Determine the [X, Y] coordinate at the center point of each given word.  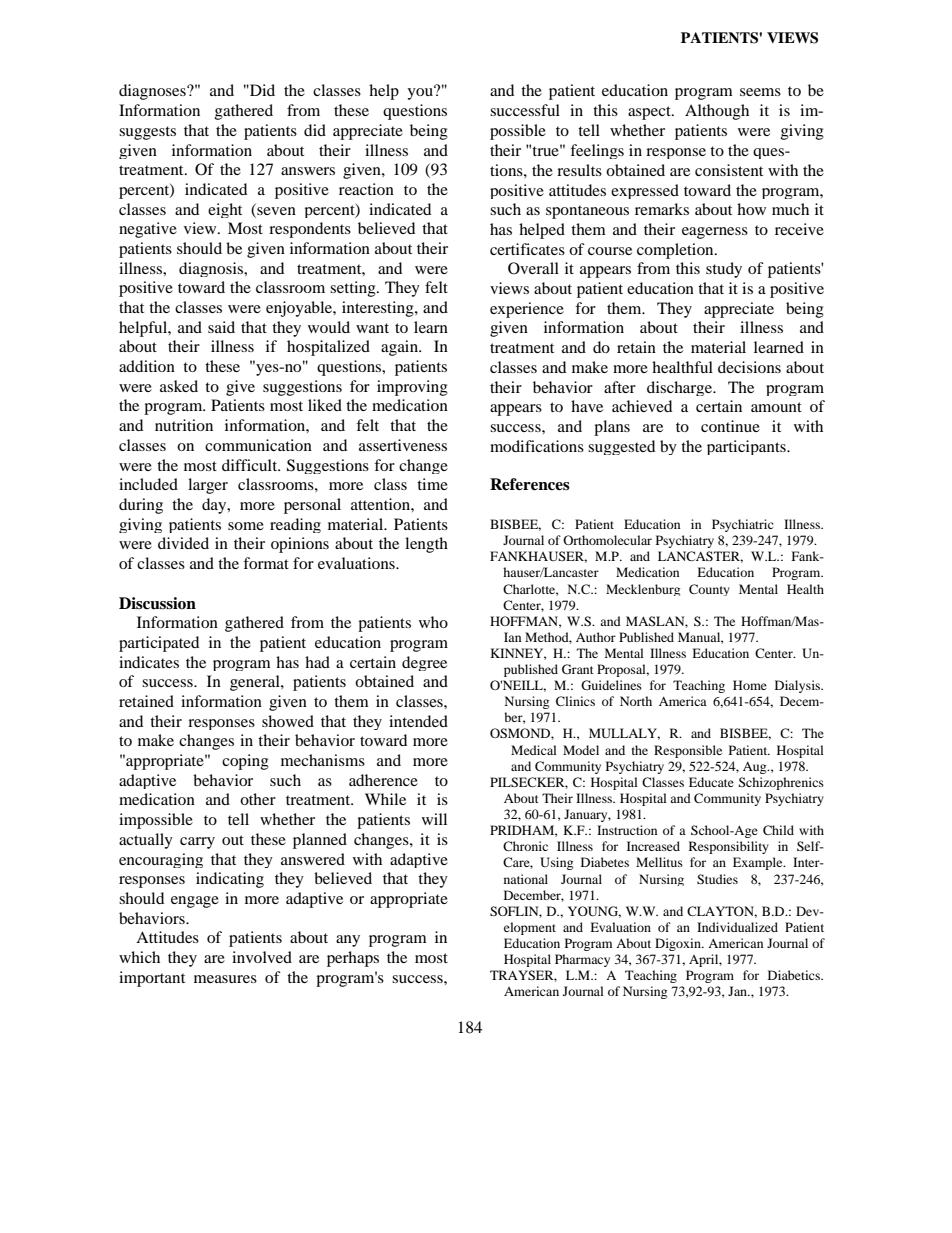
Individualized [737, 927]
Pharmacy [582, 960]
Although [717, 112]
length [426, 545]
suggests [147, 133]
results [579, 170]
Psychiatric [743, 525]
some [246, 526]
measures [225, 979]
